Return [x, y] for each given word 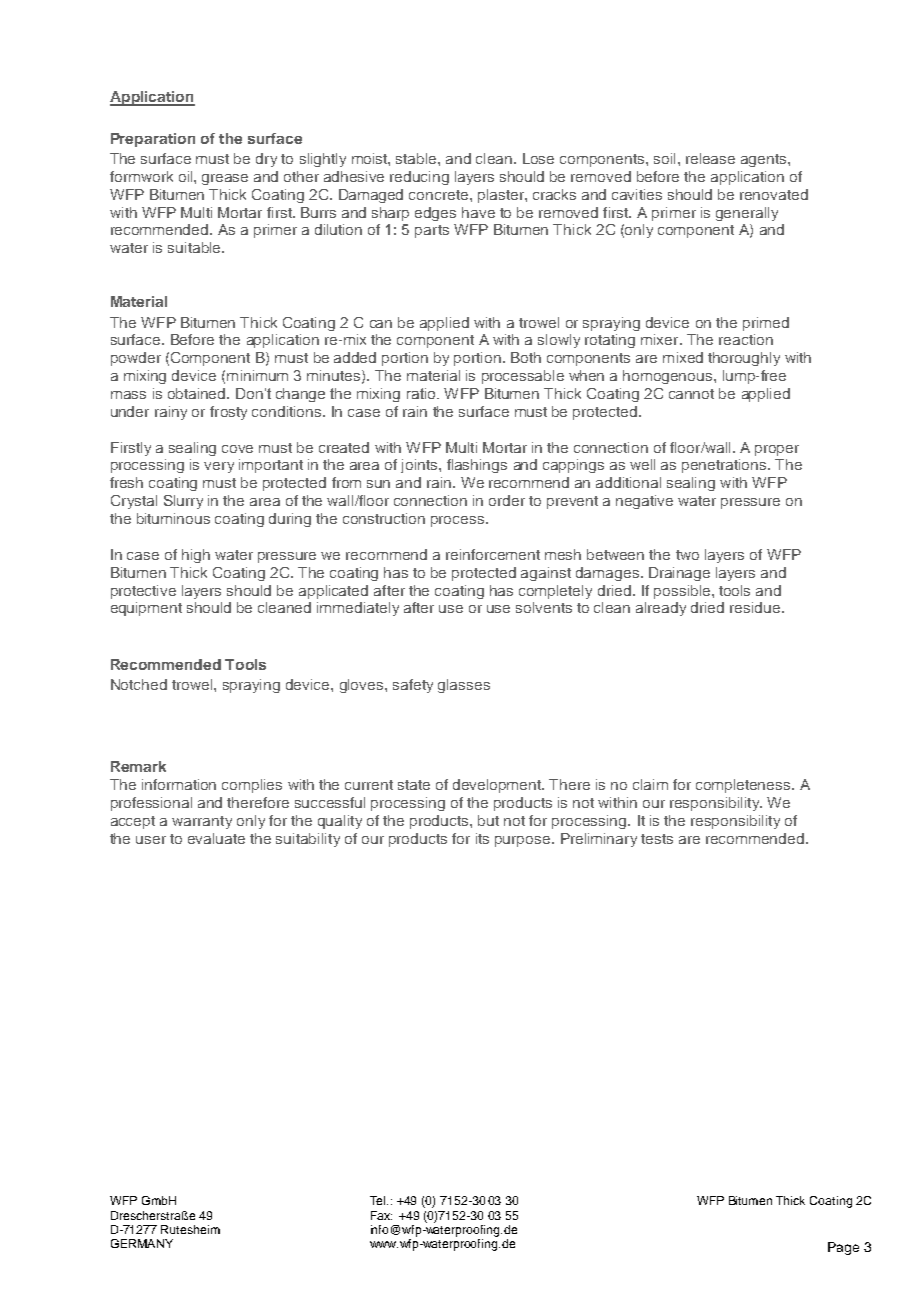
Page [843, 1248]
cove [237, 449]
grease [225, 179]
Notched [139, 684]
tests [657, 839]
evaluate [216, 838]
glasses [464, 686]
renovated [774, 194]
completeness [744, 786]
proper [777, 450]
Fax [381, 1215]
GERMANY [142, 1243]
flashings [477, 466]
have [478, 212]
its [482, 838]
